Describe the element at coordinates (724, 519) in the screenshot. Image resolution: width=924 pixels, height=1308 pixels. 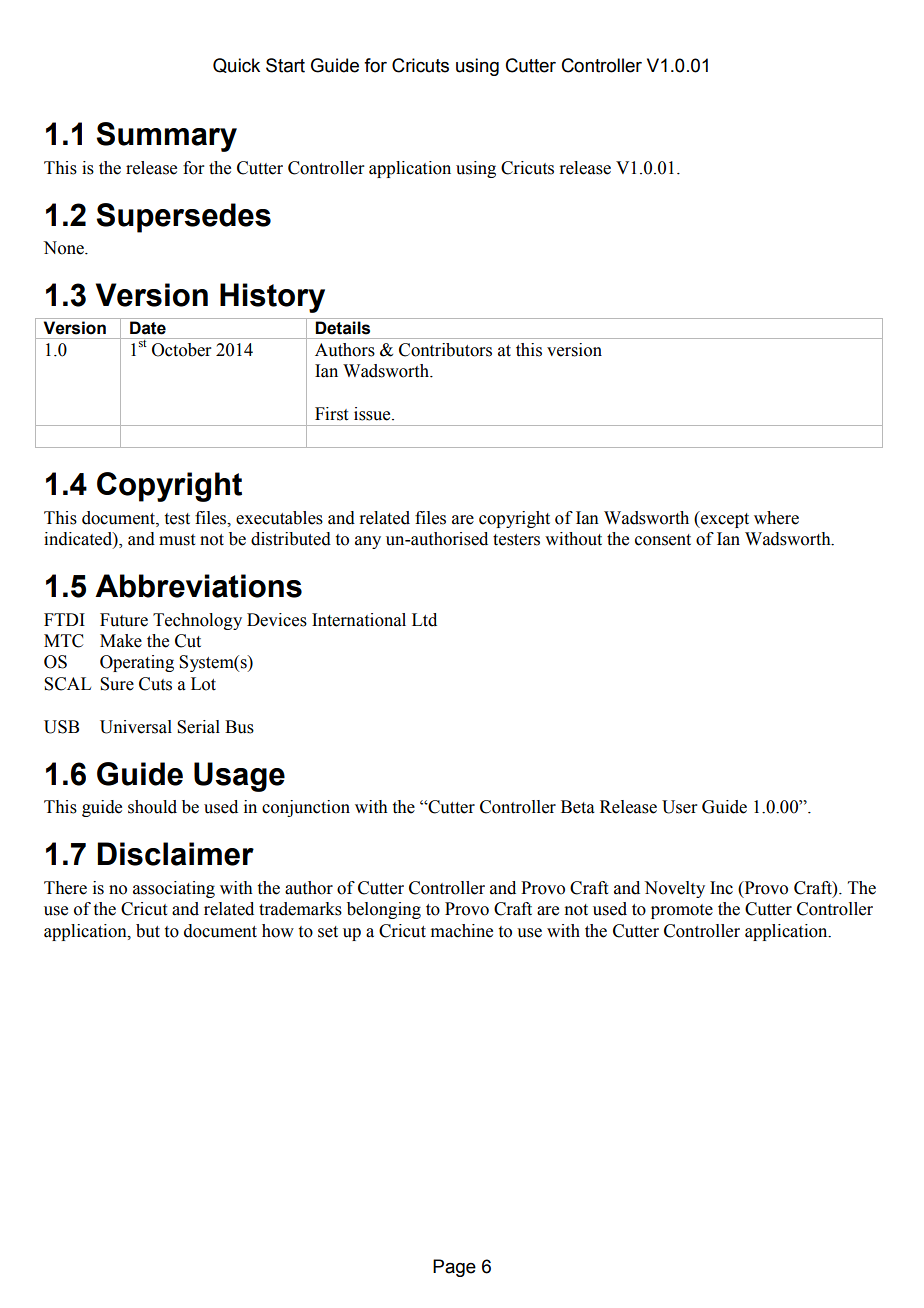
I see `except` at that location.
